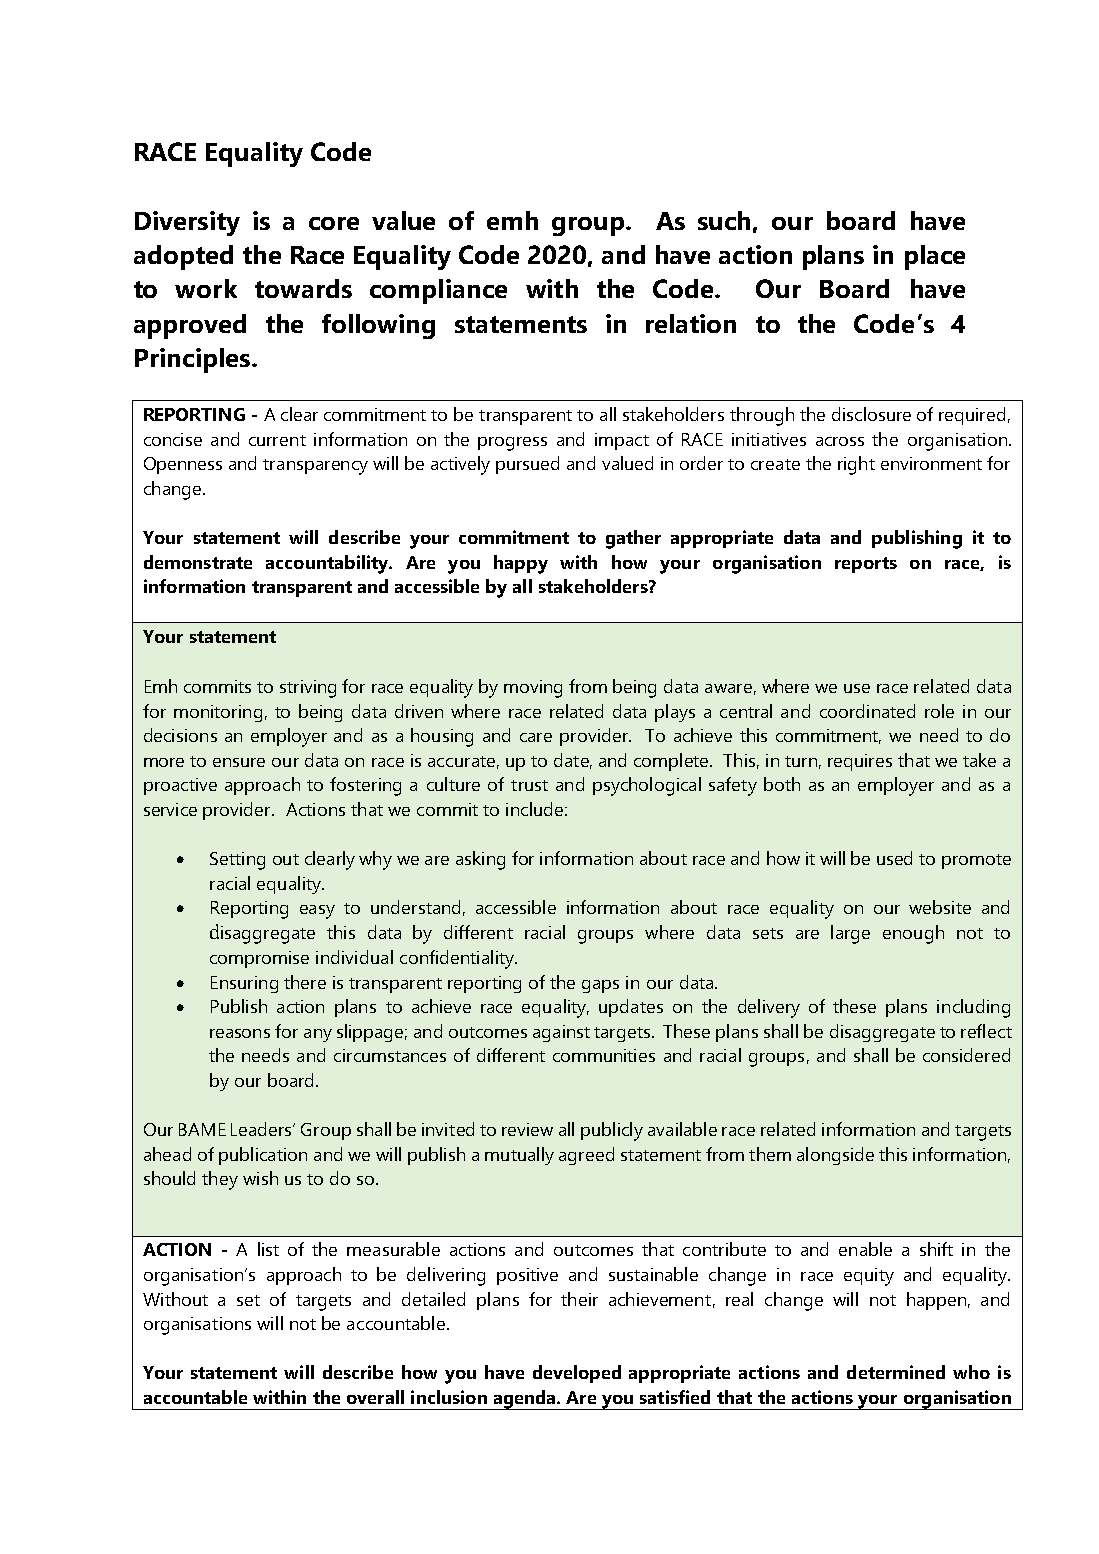  I want to click on place, so click(935, 257).
